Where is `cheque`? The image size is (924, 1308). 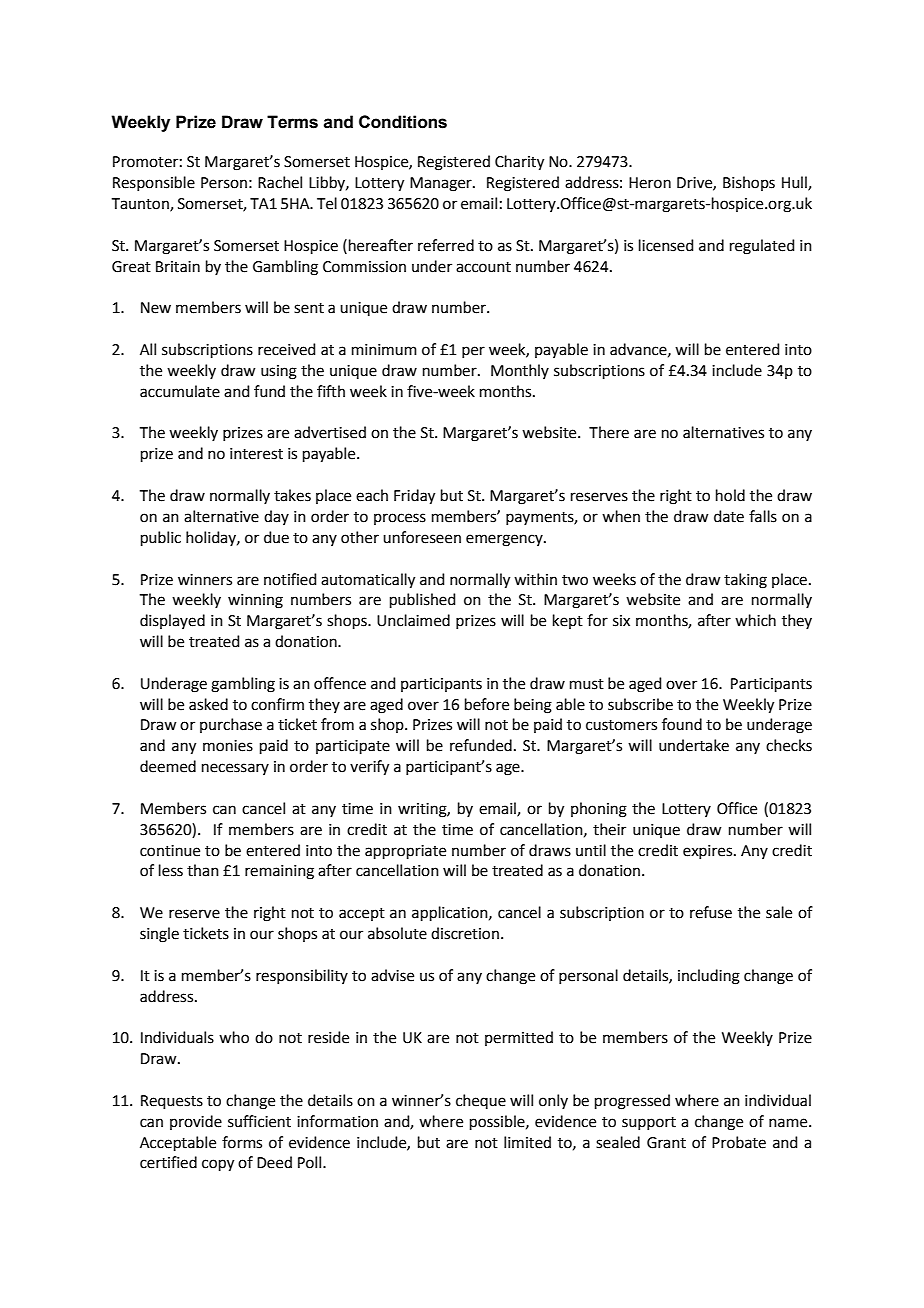
cheque is located at coordinates (481, 1101).
